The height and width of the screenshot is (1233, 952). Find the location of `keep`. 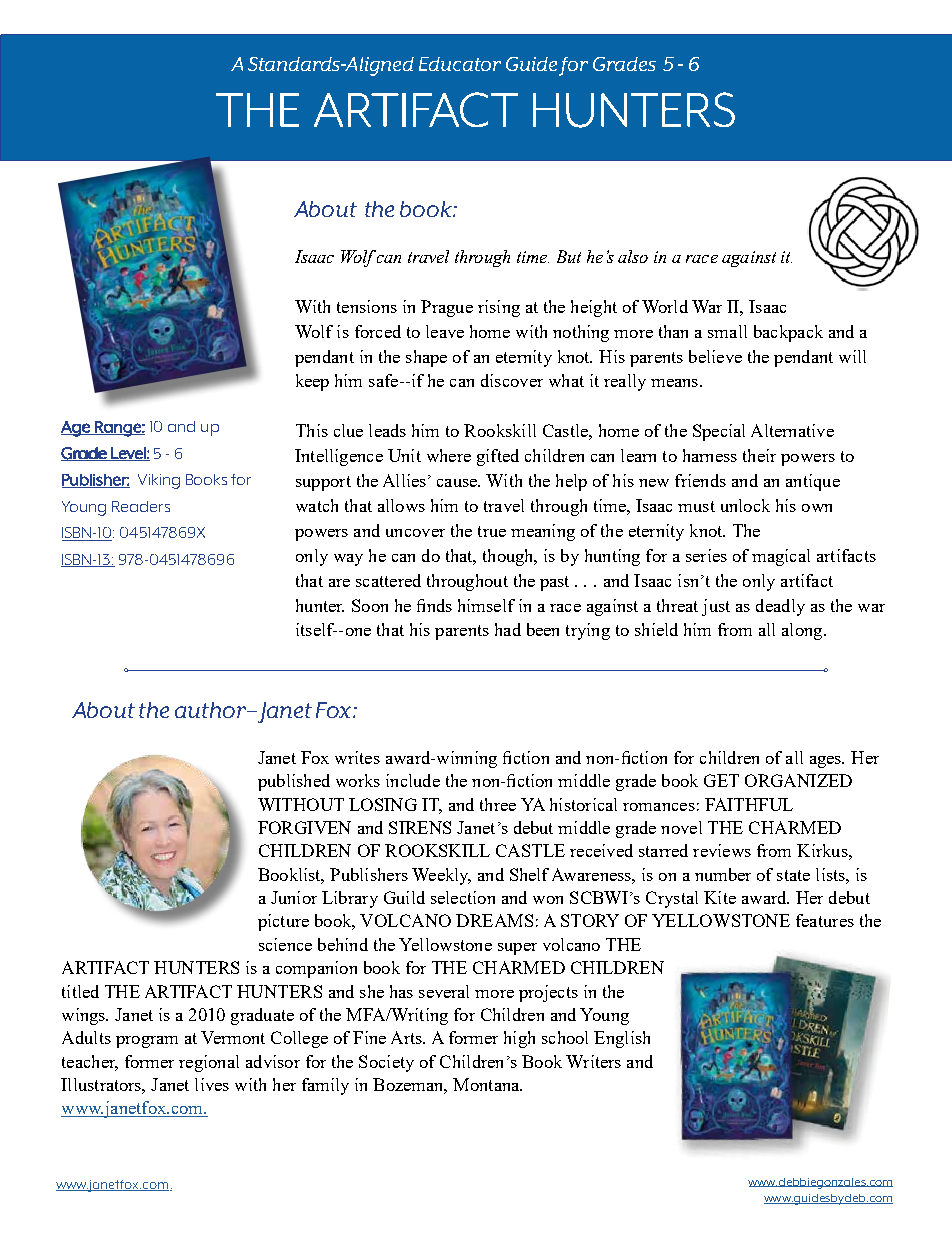

keep is located at coordinates (312, 382).
